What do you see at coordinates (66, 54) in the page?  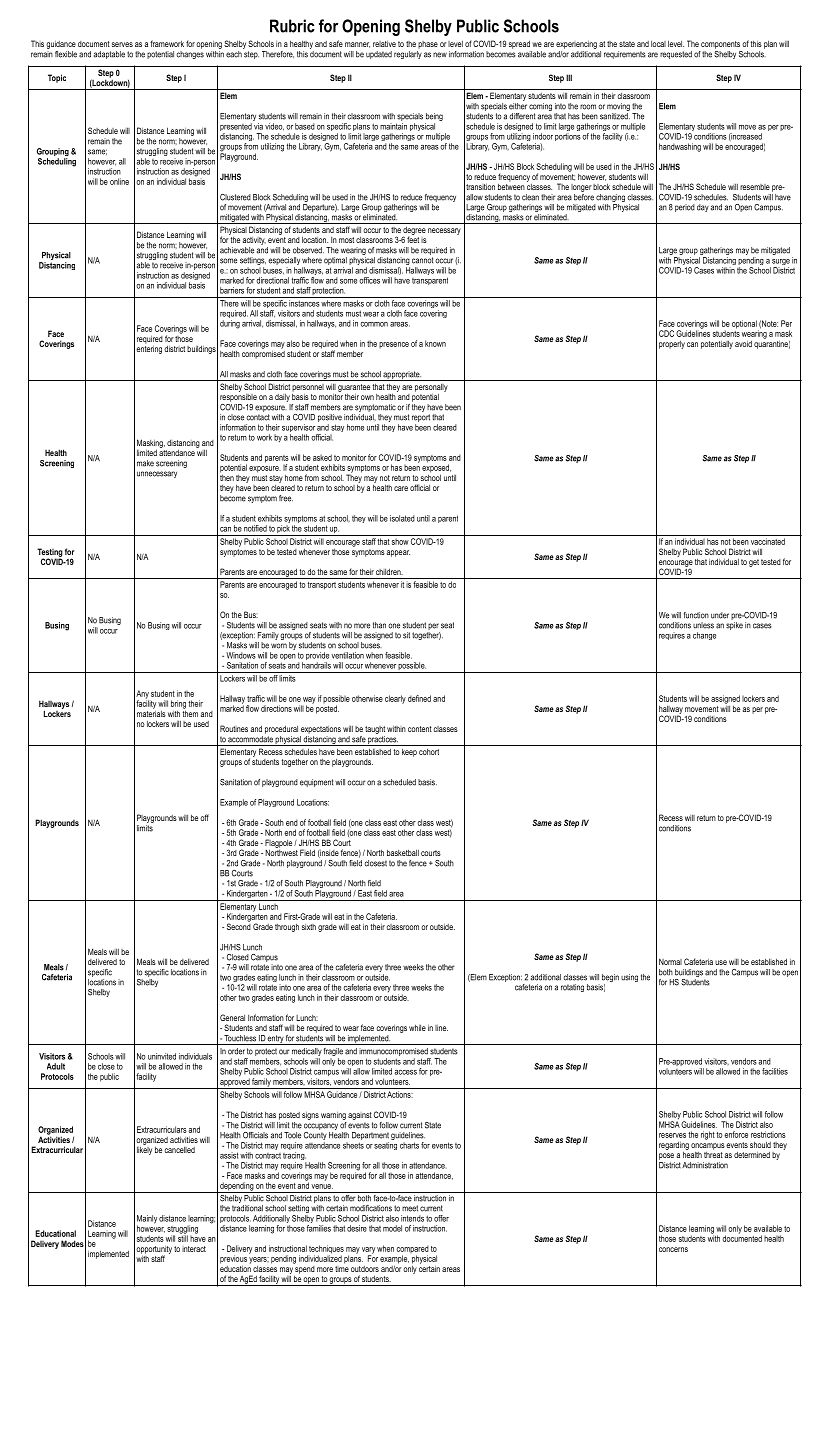 I see `flexible` at bounding box center [66, 54].
